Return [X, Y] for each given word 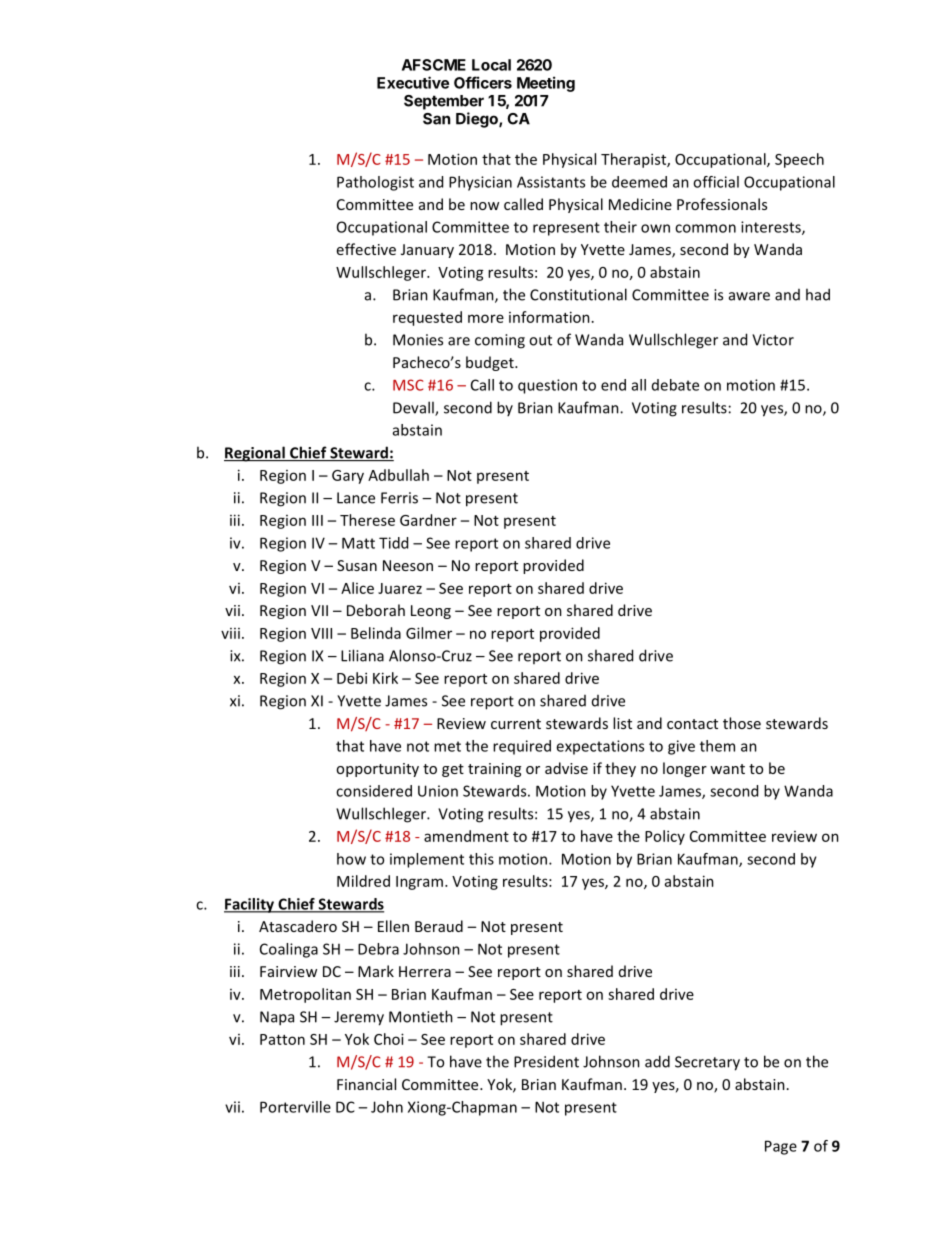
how [351, 859]
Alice [357, 588]
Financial [366, 1084]
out [540, 340]
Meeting [546, 84]
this [481, 859]
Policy [665, 837]
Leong [431, 612]
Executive [413, 82]
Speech [799, 160]
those [742, 723]
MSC [408, 385]
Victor [773, 340]
